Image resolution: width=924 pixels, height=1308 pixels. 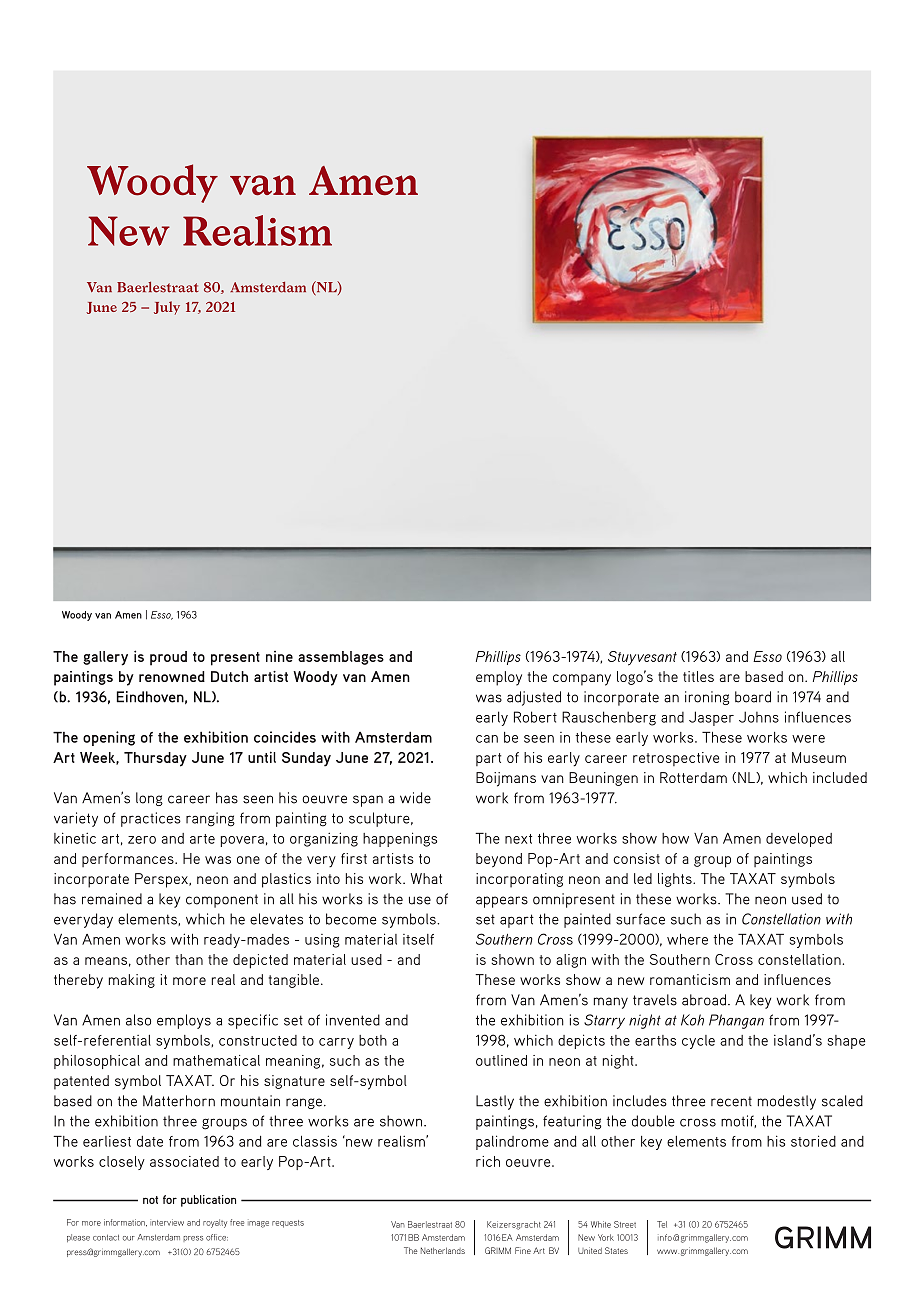 What do you see at coordinates (415, 798) in the document?
I see `wide` at bounding box center [415, 798].
